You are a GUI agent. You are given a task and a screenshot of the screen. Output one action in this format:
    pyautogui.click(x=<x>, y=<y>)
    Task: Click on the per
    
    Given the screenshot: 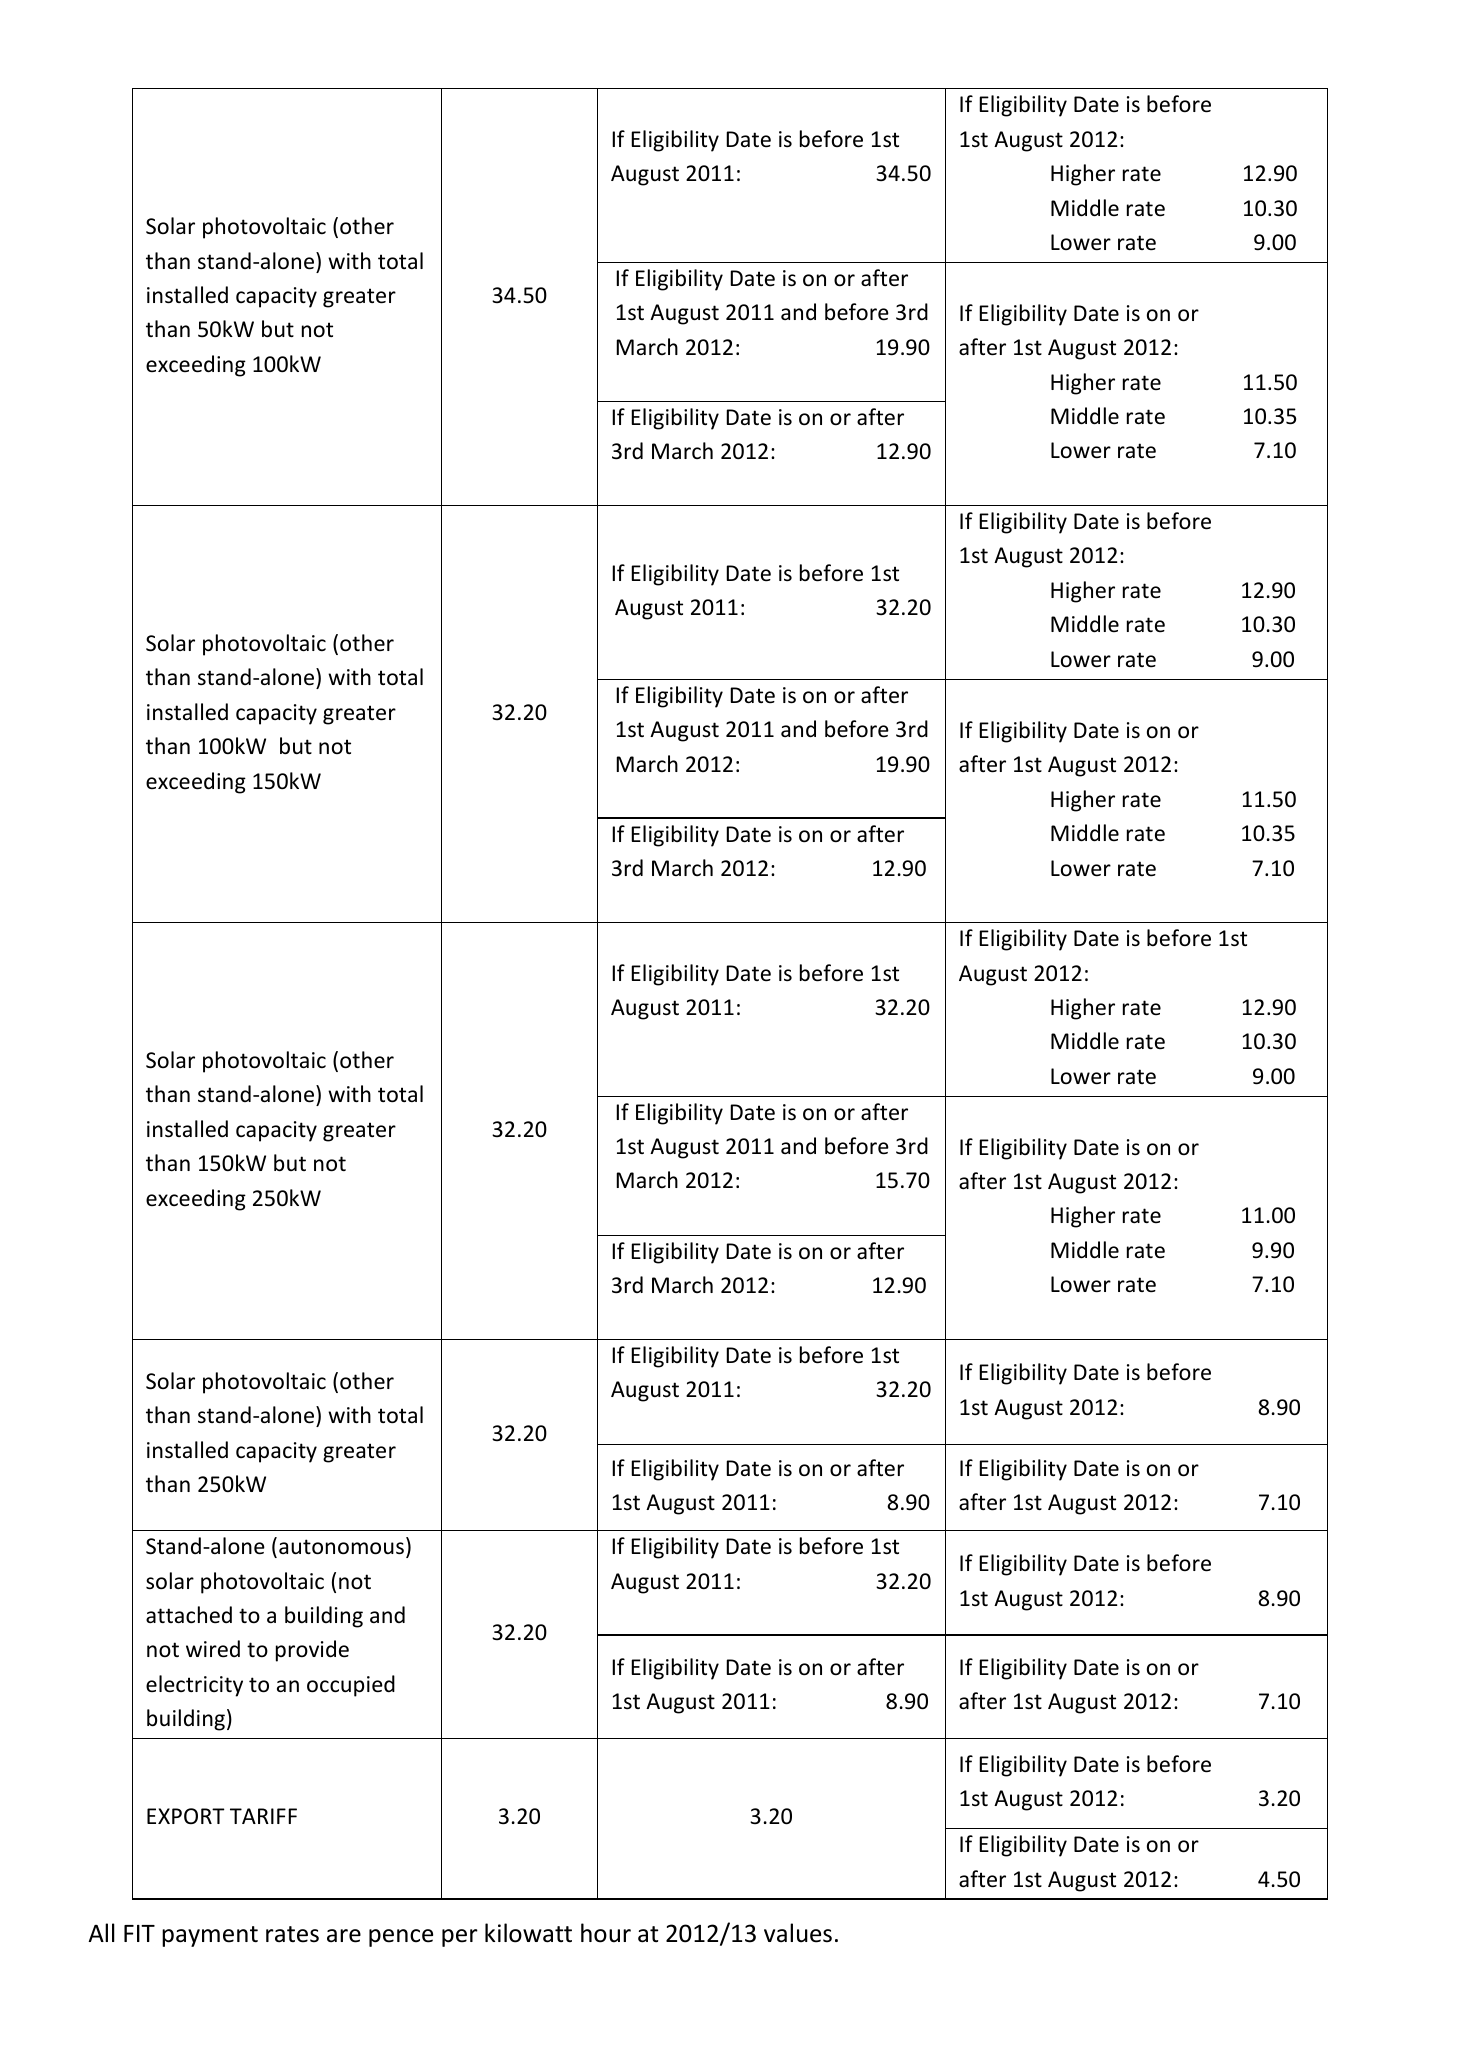 What is the action you would take?
    pyautogui.click(x=460, y=1938)
